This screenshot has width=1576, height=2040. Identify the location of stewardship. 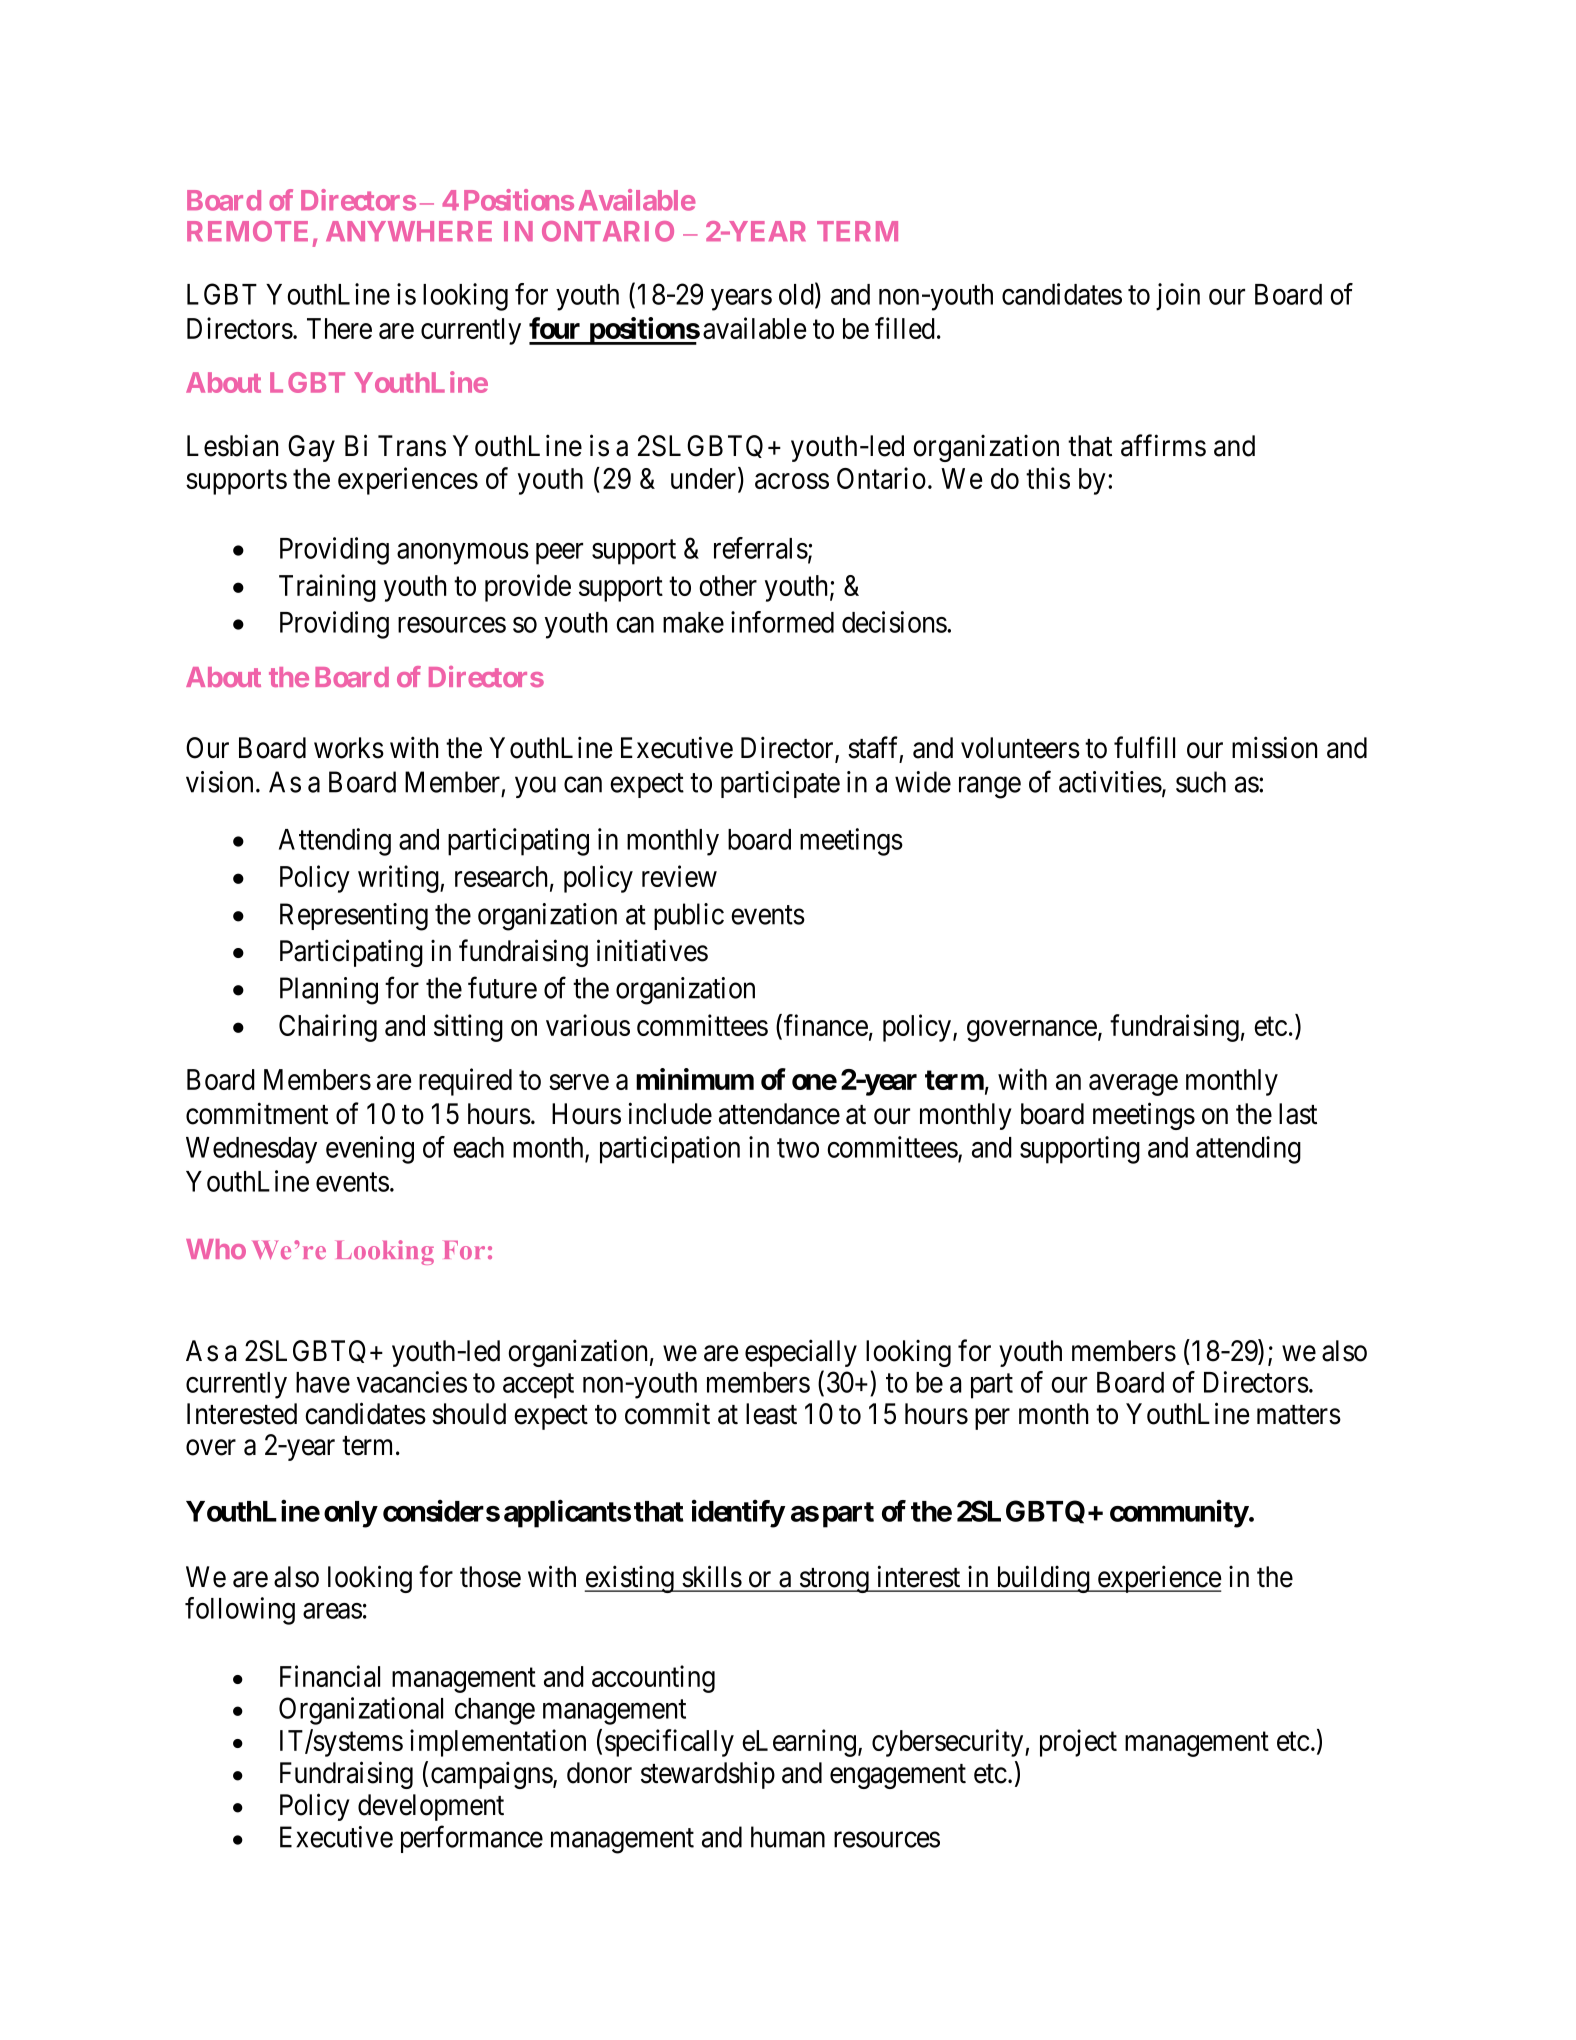
(708, 1775).
